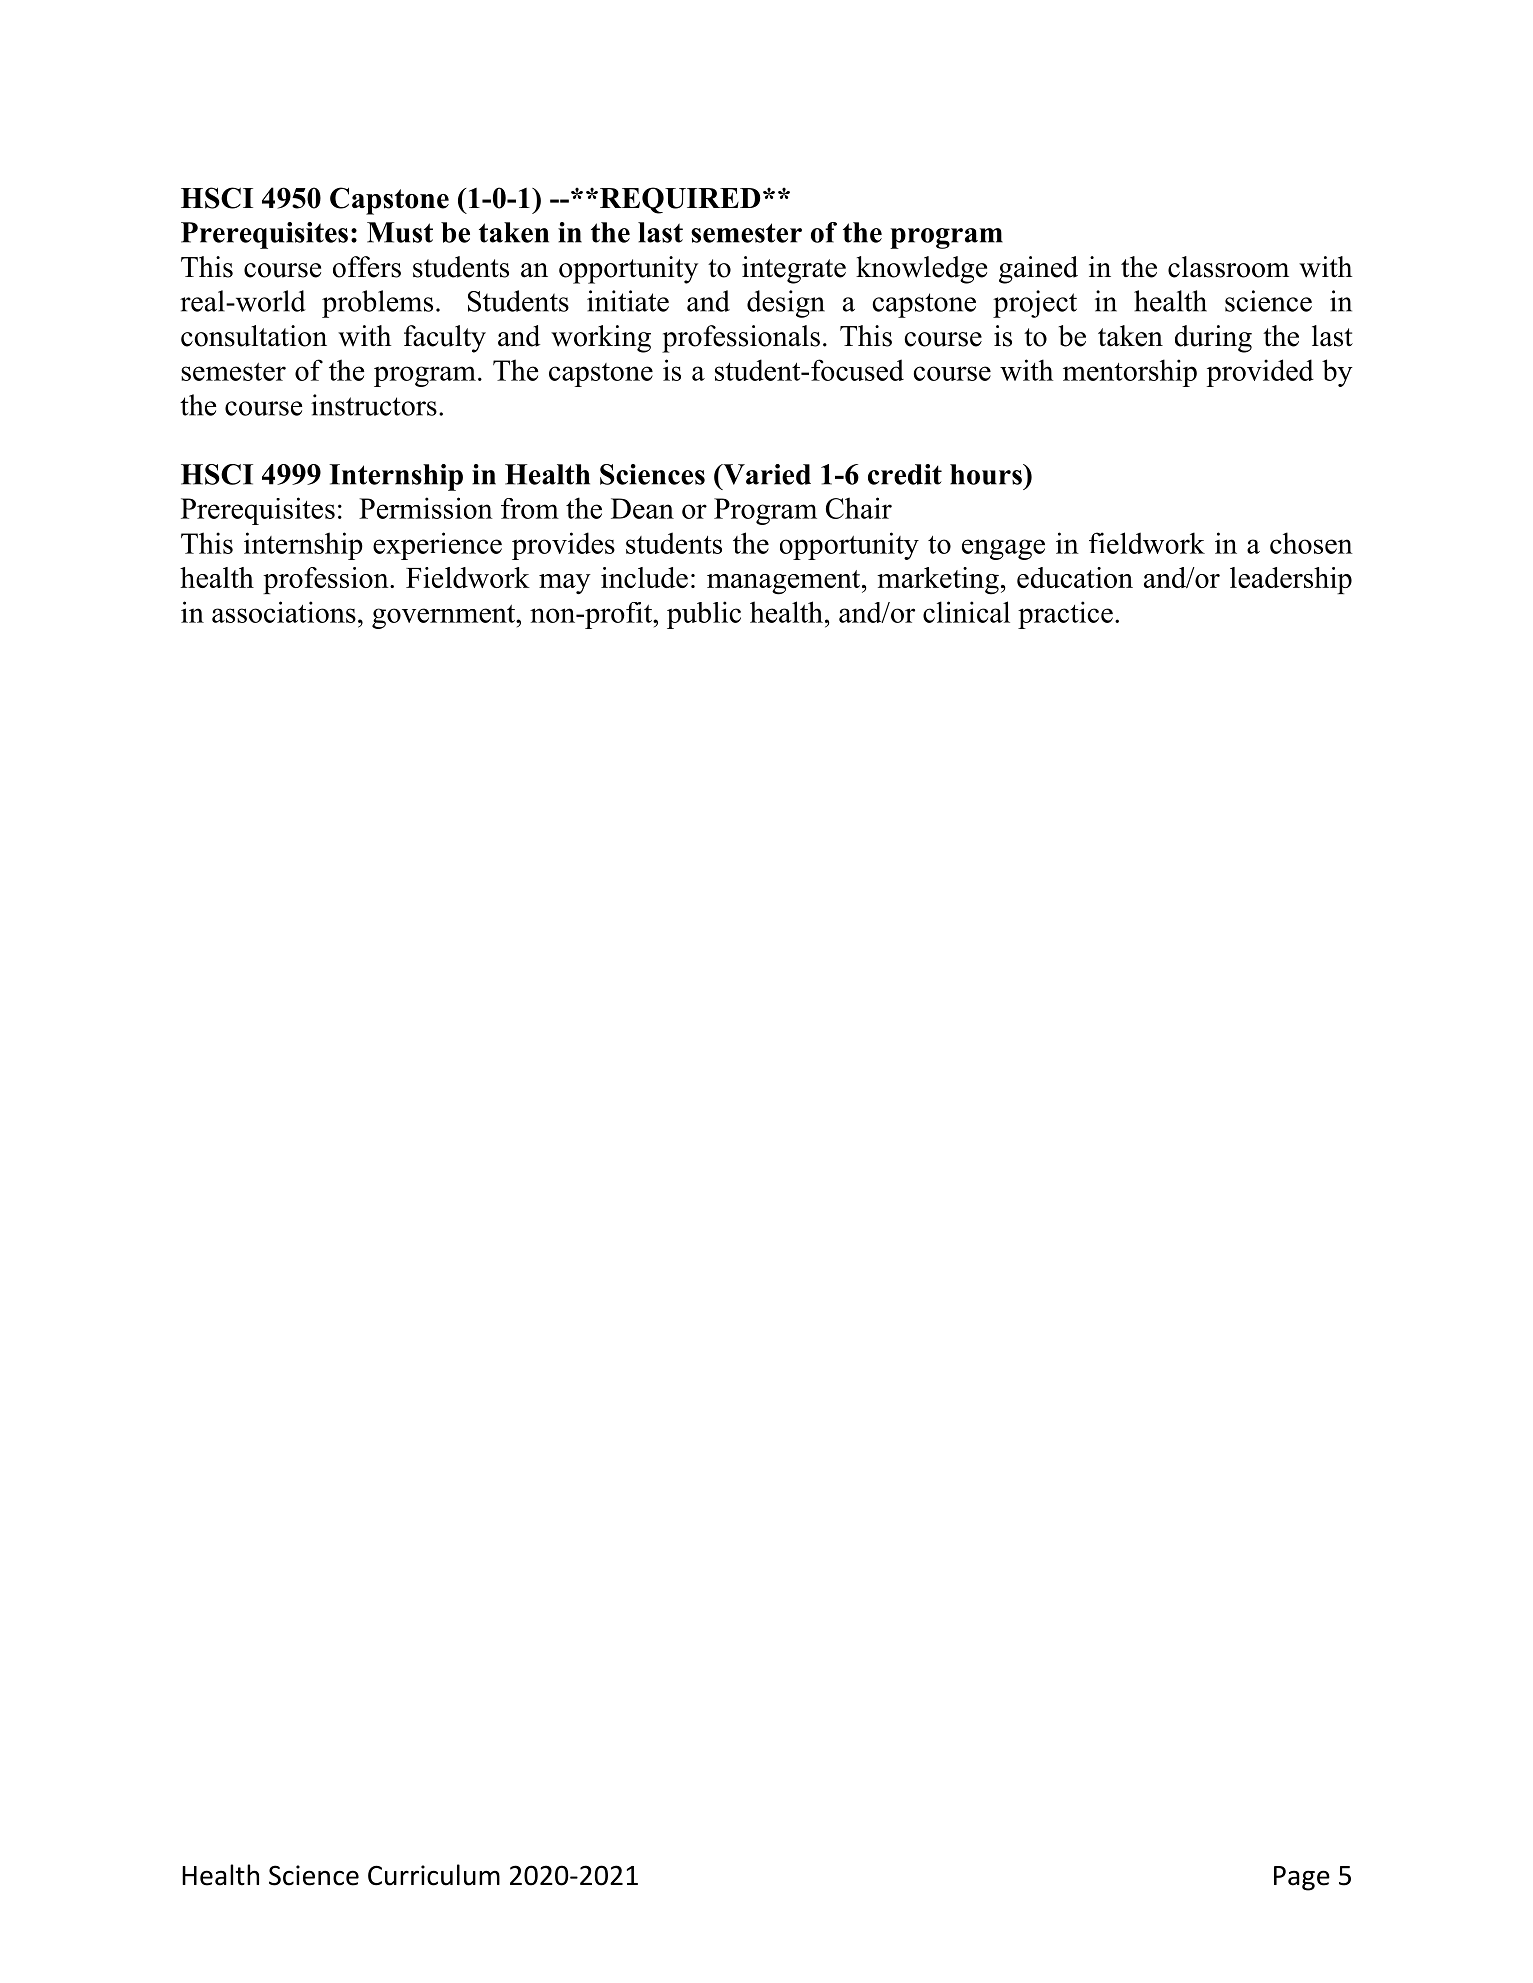 This screenshot has width=1533, height=1983. What do you see at coordinates (1228, 267) in the screenshot?
I see `classroom` at bounding box center [1228, 267].
